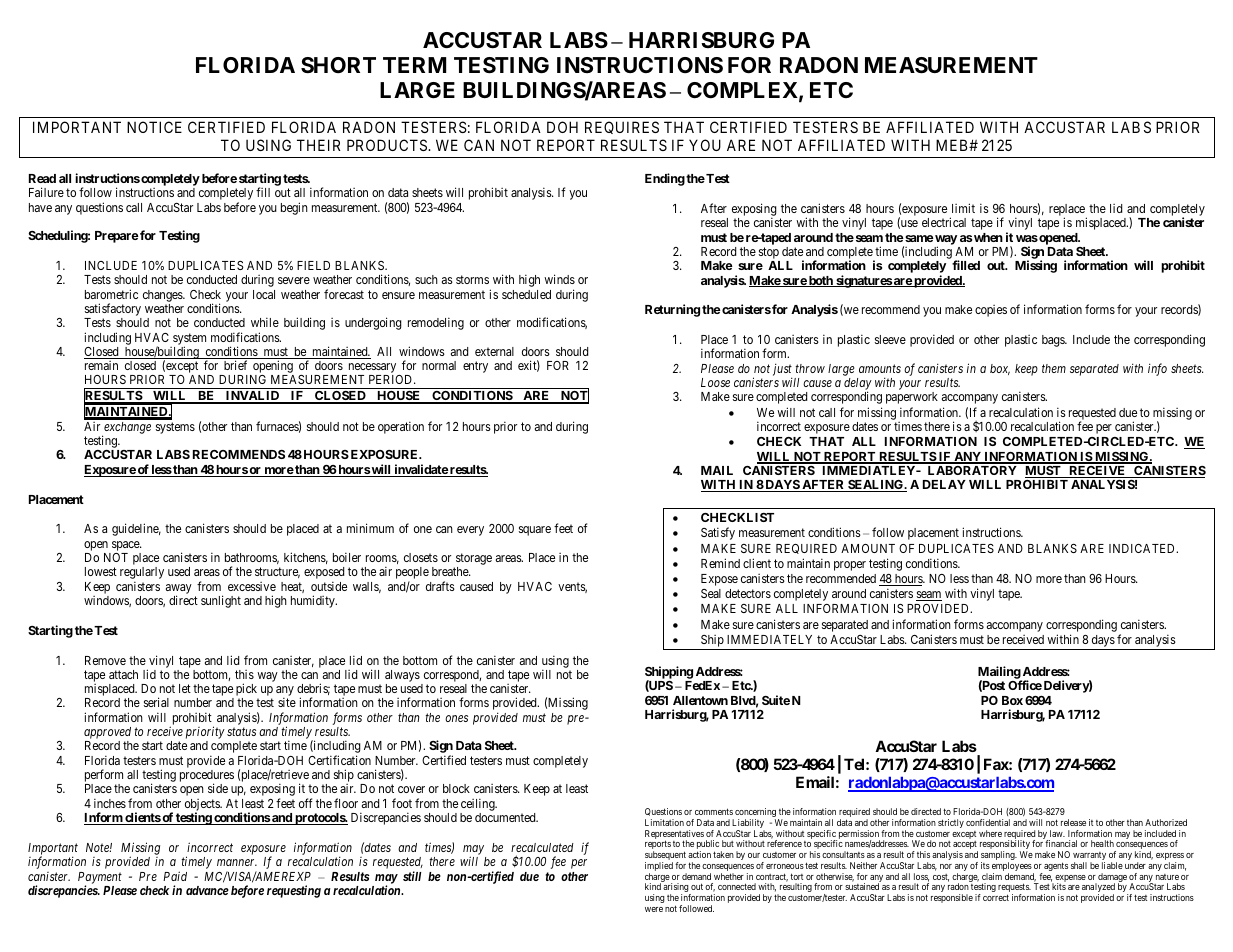 This screenshot has width=1233, height=952. I want to click on detectors, so click(748, 593).
